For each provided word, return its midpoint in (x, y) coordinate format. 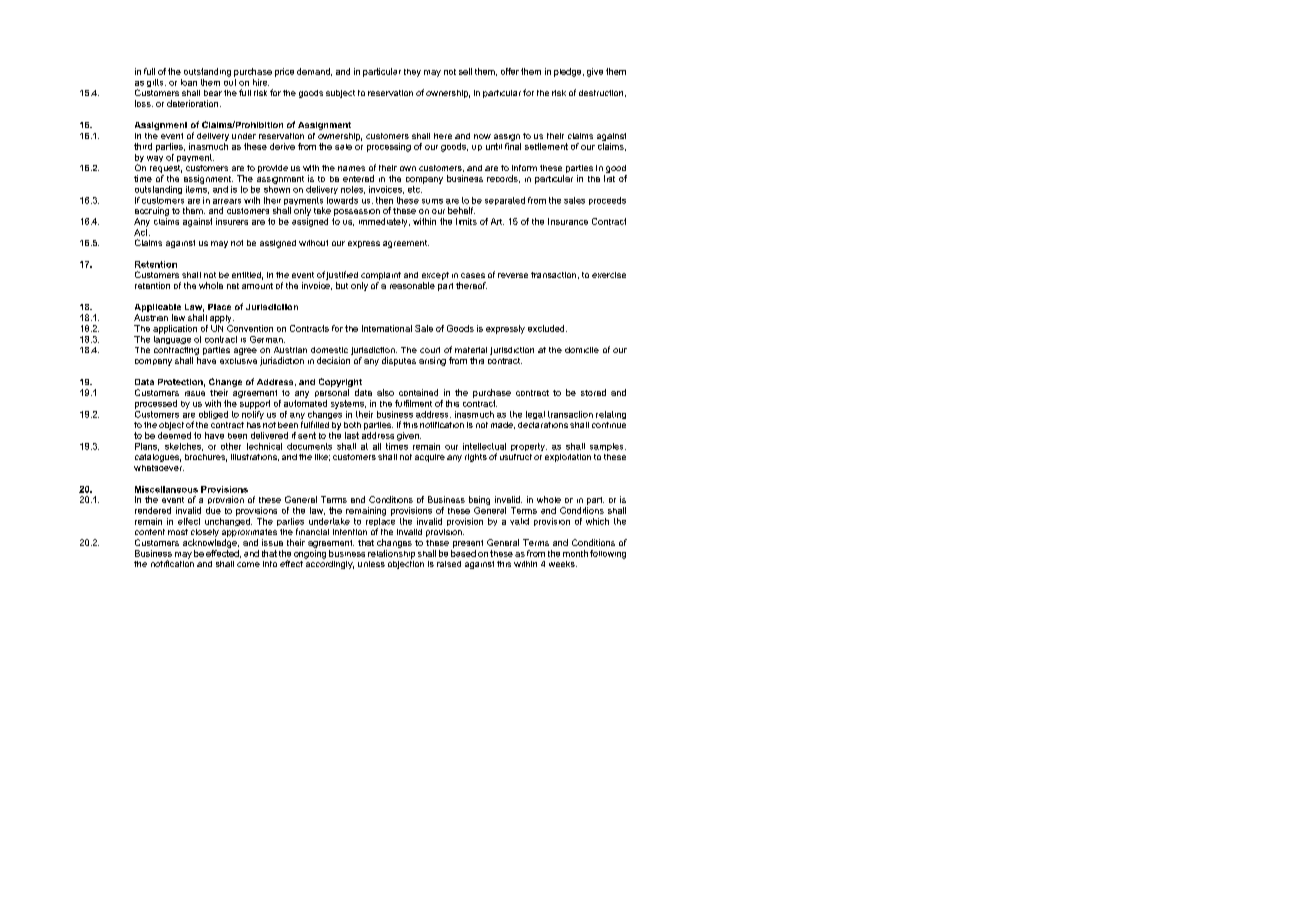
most (178, 532)
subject (340, 94)
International (387, 328)
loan (189, 82)
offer (510, 71)
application (175, 329)
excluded (547, 328)
